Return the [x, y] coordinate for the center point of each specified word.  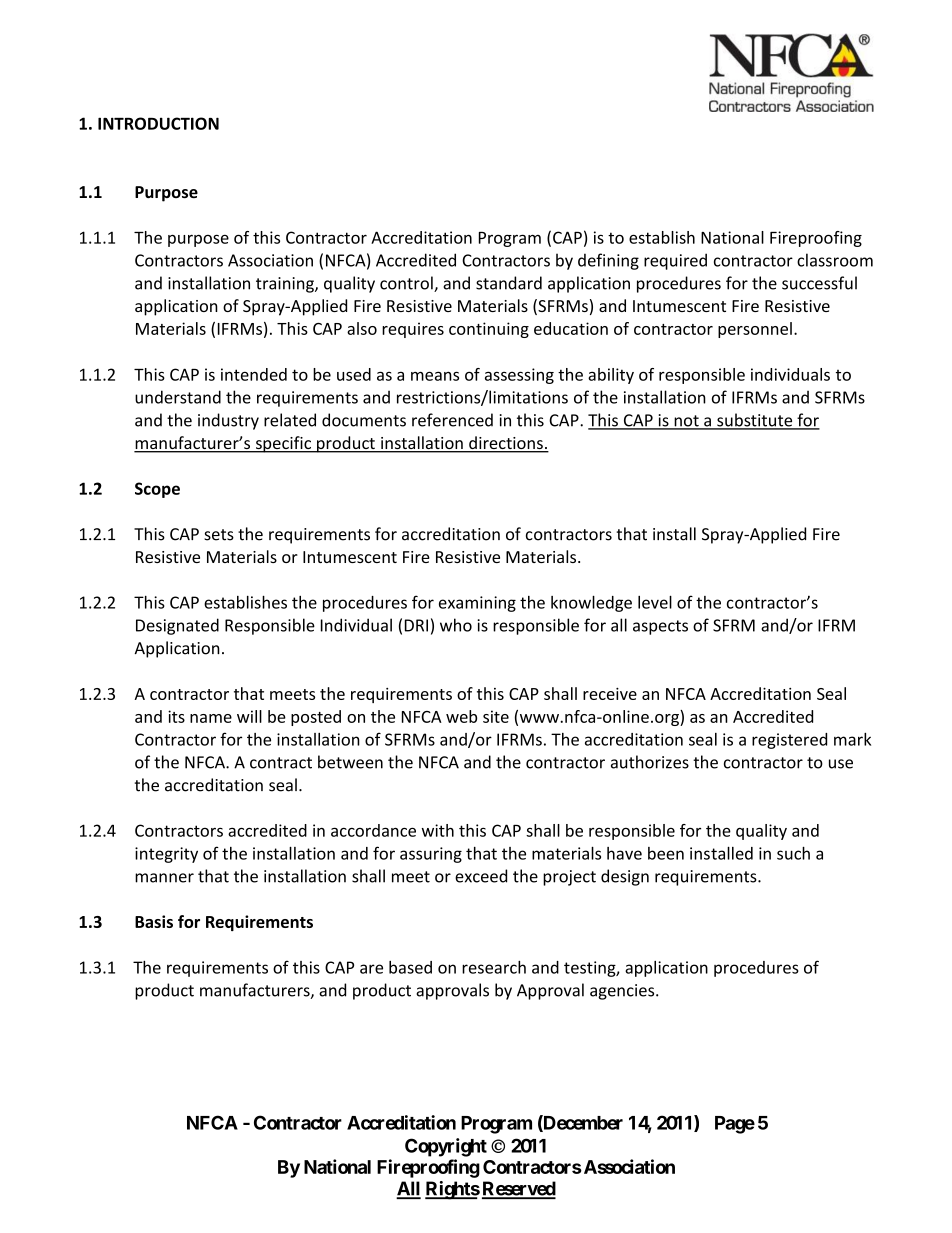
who [456, 625]
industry [228, 421]
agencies [623, 992]
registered [789, 741]
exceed [481, 876]
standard [509, 283]
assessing [519, 376]
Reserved [519, 1189]
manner [164, 878]
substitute [755, 421]
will [249, 716]
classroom [835, 260]
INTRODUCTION [158, 123]
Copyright [446, 1147]
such [793, 853]
